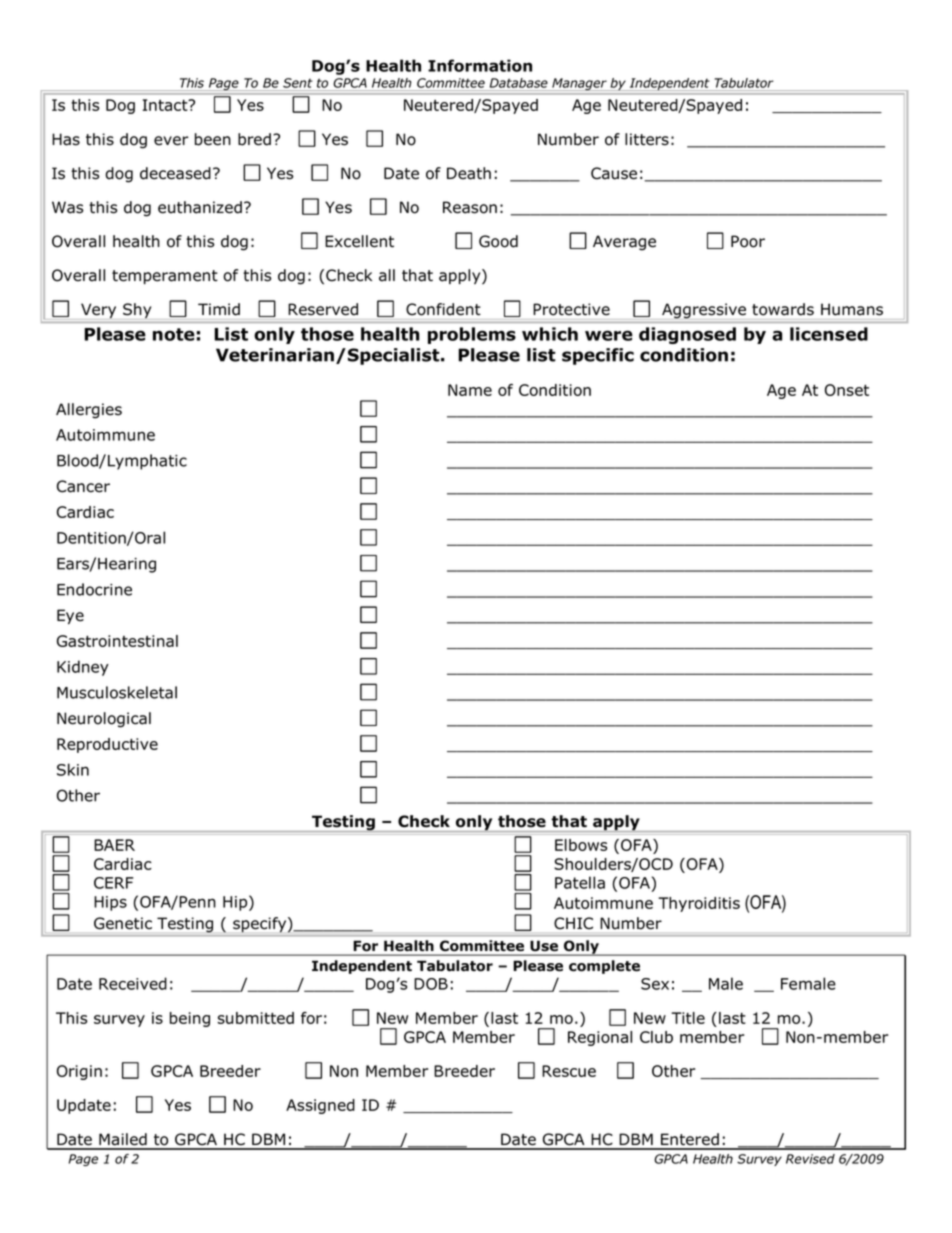 This image has height=1233, width=952. Describe the element at coordinates (580, 882) in the image. I see `Patella` at that location.
